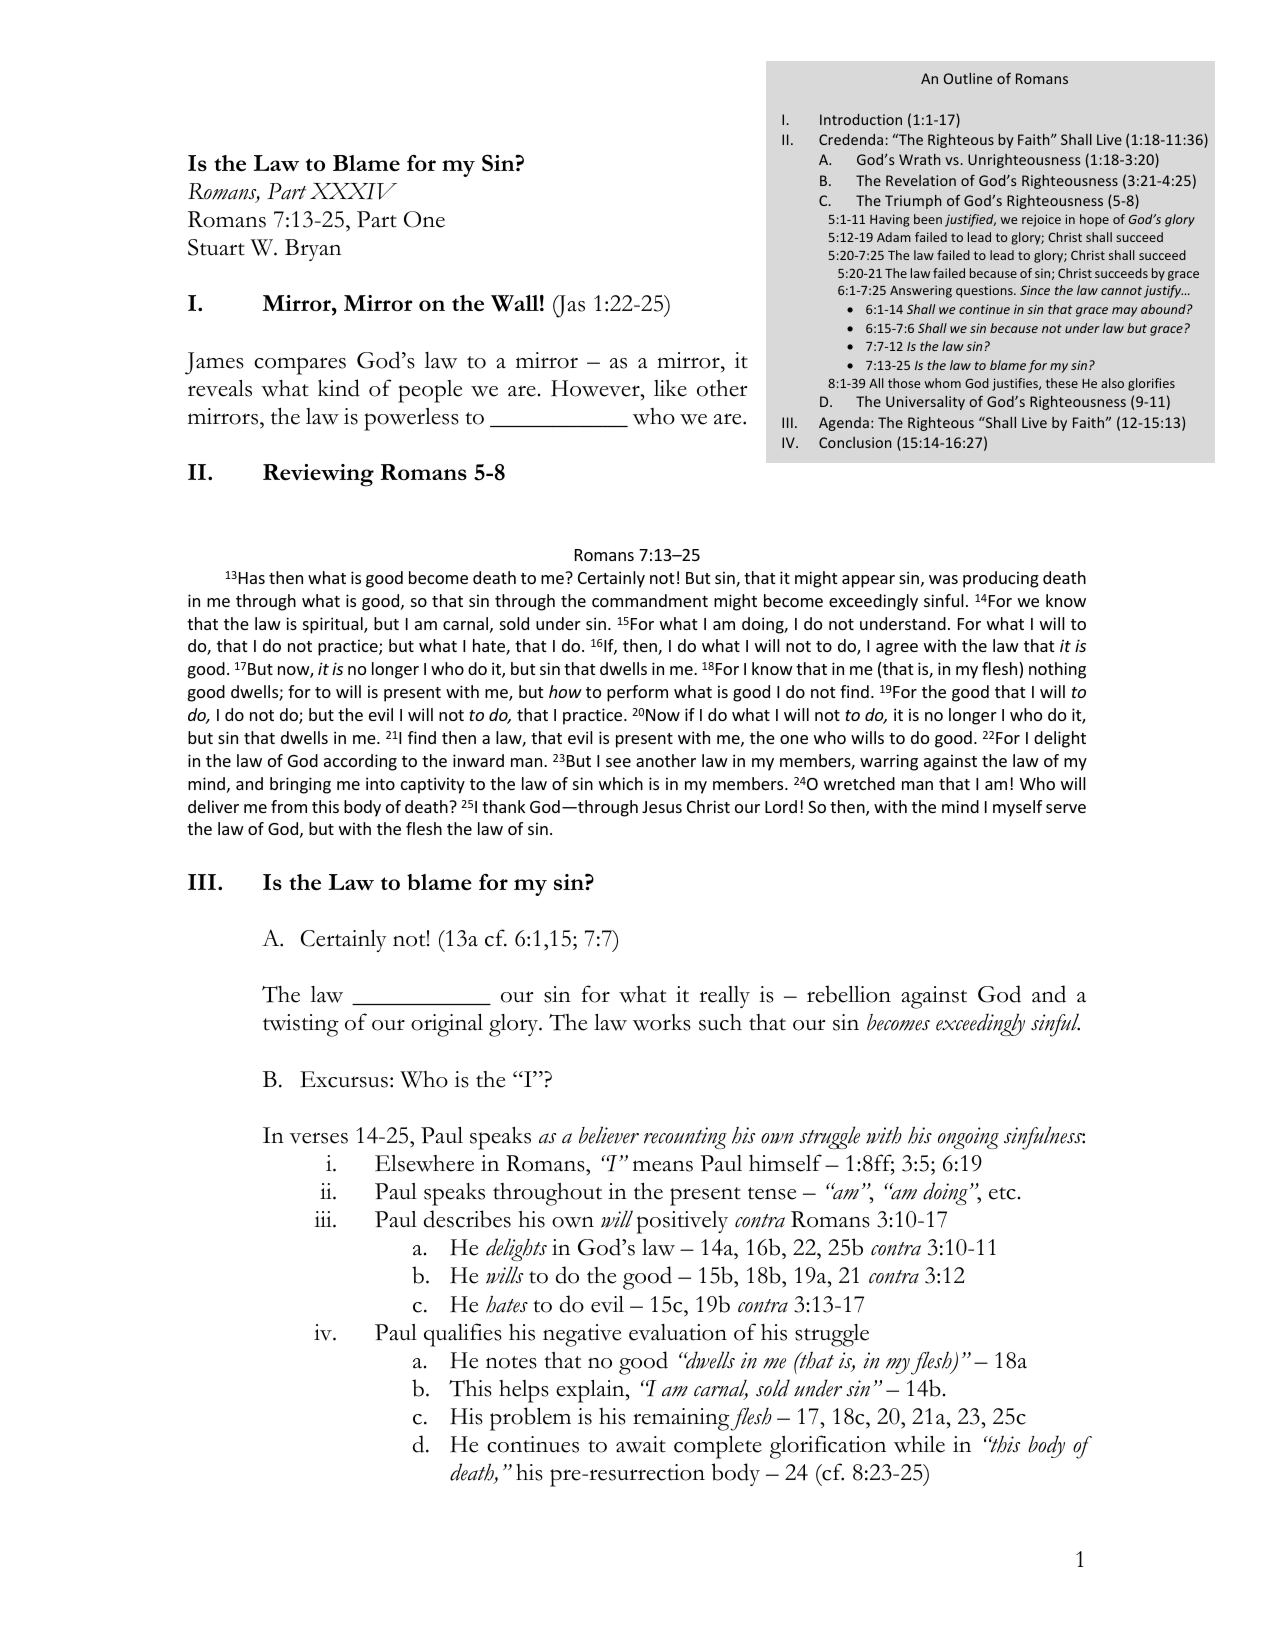  I want to click on ongoing, so click(968, 1138).
